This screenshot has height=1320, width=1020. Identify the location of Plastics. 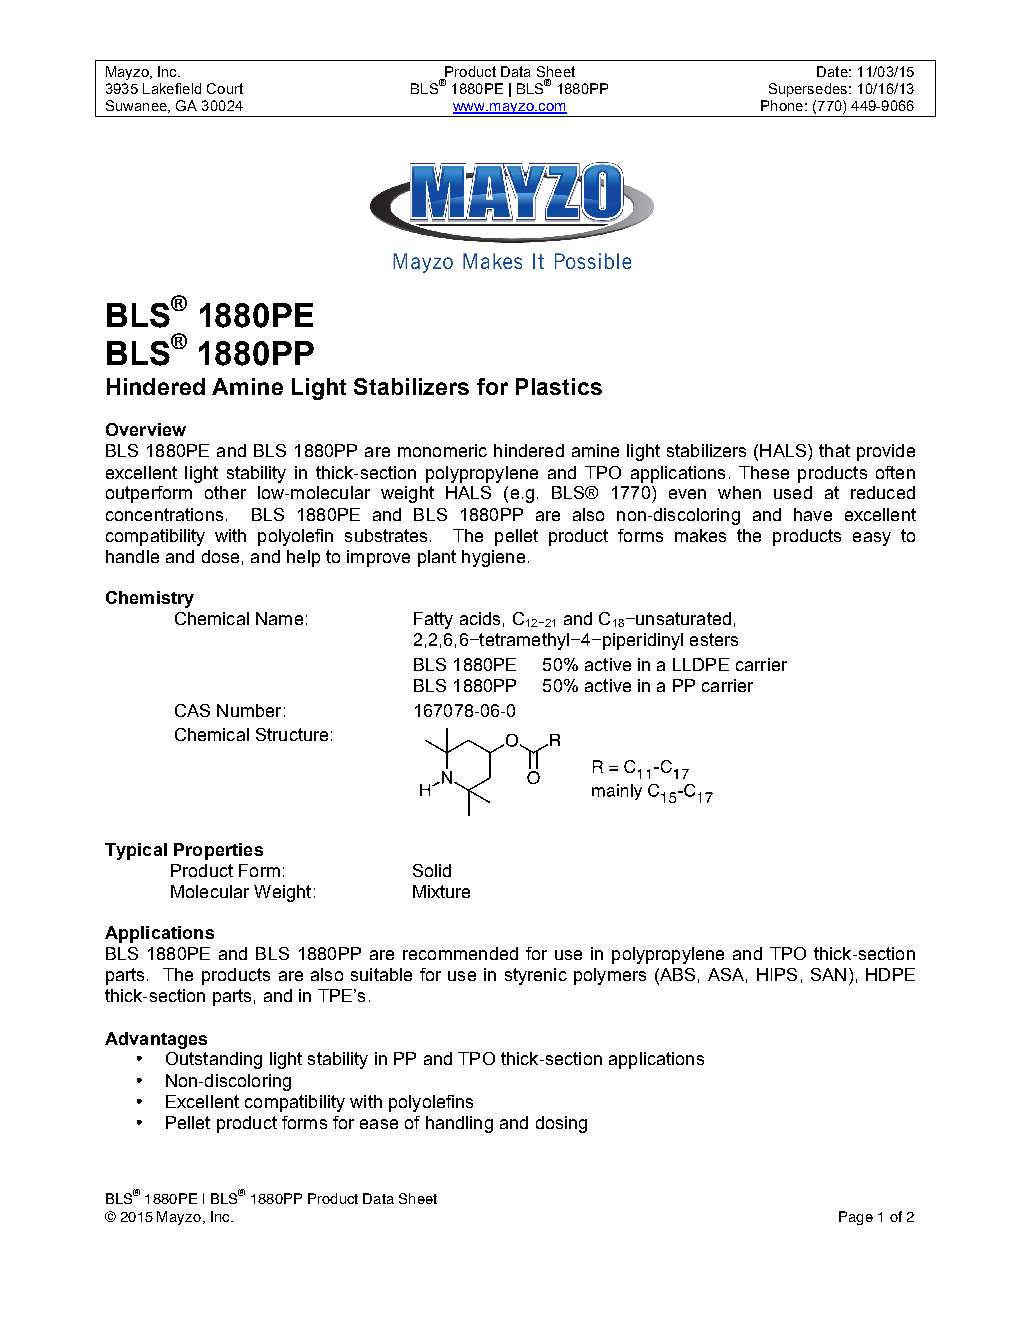
(559, 386).
